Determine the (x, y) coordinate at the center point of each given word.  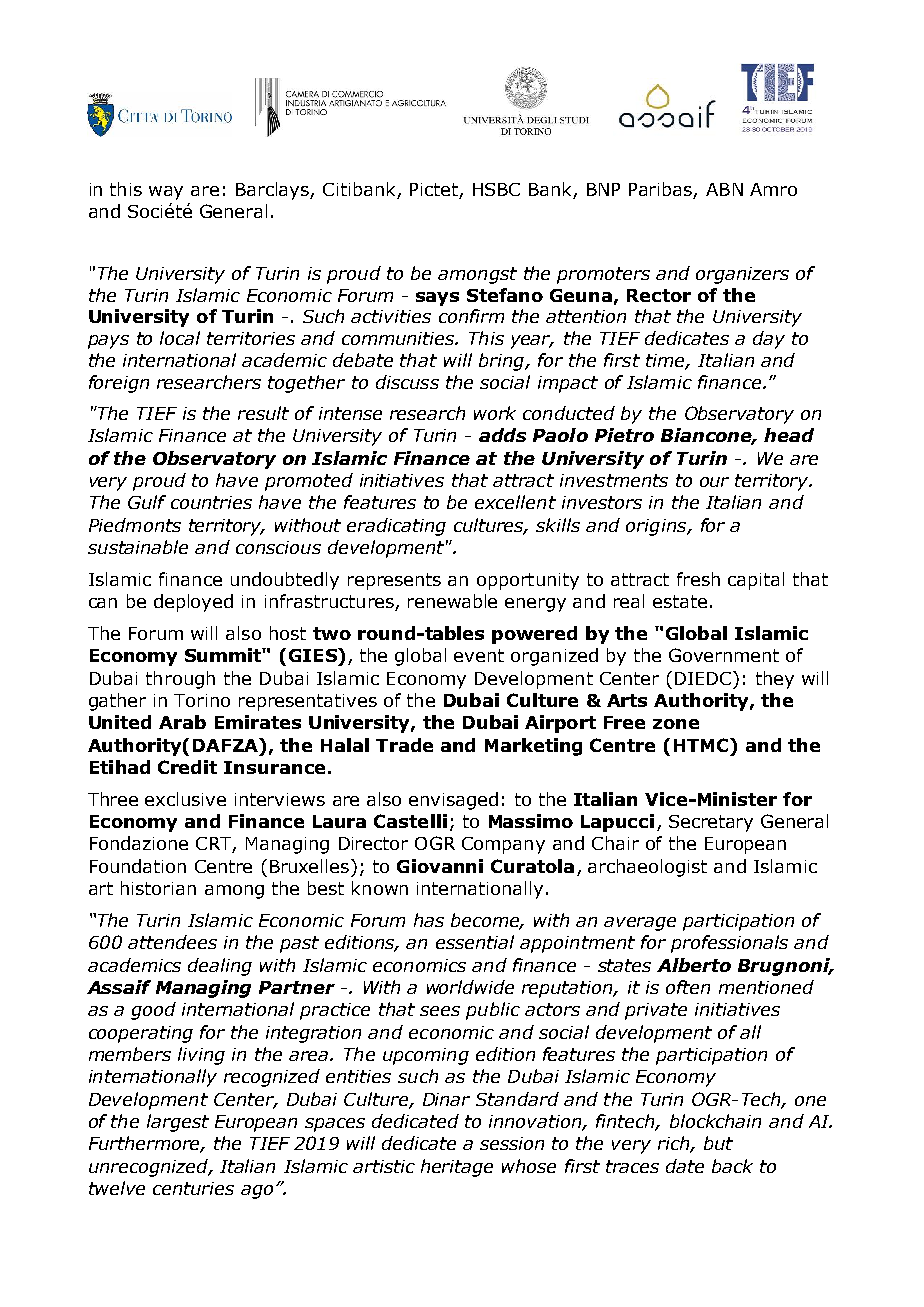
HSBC (496, 189)
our (714, 482)
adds (502, 435)
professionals (729, 944)
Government (724, 655)
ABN (724, 189)
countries (211, 502)
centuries (193, 1188)
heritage (457, 1168)
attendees (172, 942)
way (166, 193)
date (685, 1166)
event (479, 655)
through (180, 680)
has (429, 920)
